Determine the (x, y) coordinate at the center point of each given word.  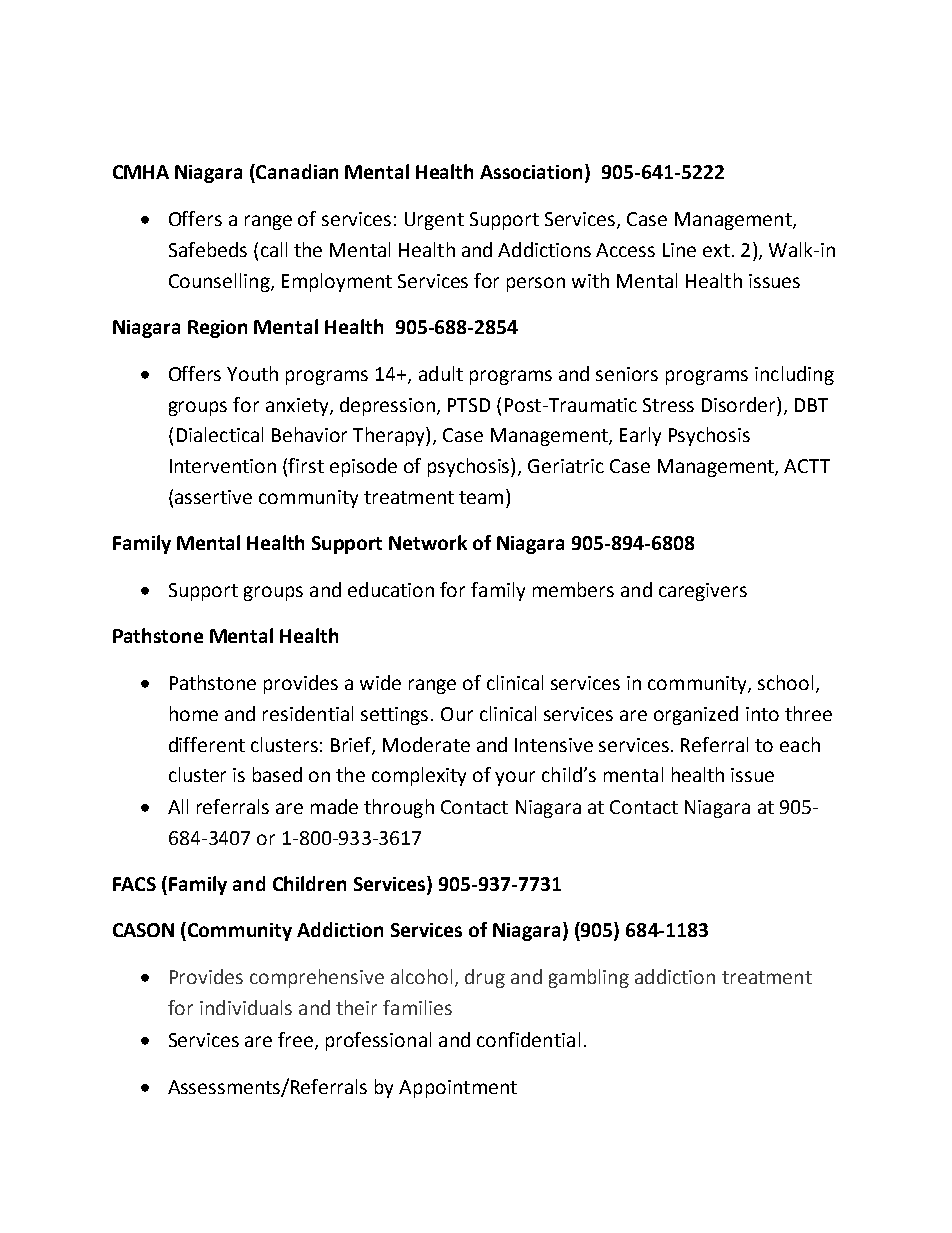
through (399, 808)
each (800, 744)
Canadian (297, 171)
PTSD (469, 405)
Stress (668, 405)
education (391, 589)
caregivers (703, 592)
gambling (589, 978)
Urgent (434, 221)
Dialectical (220, 434)
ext (716, 250)
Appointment (458, 1089)
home (194, 713)
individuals (246, 1007)
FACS (134, 884)
